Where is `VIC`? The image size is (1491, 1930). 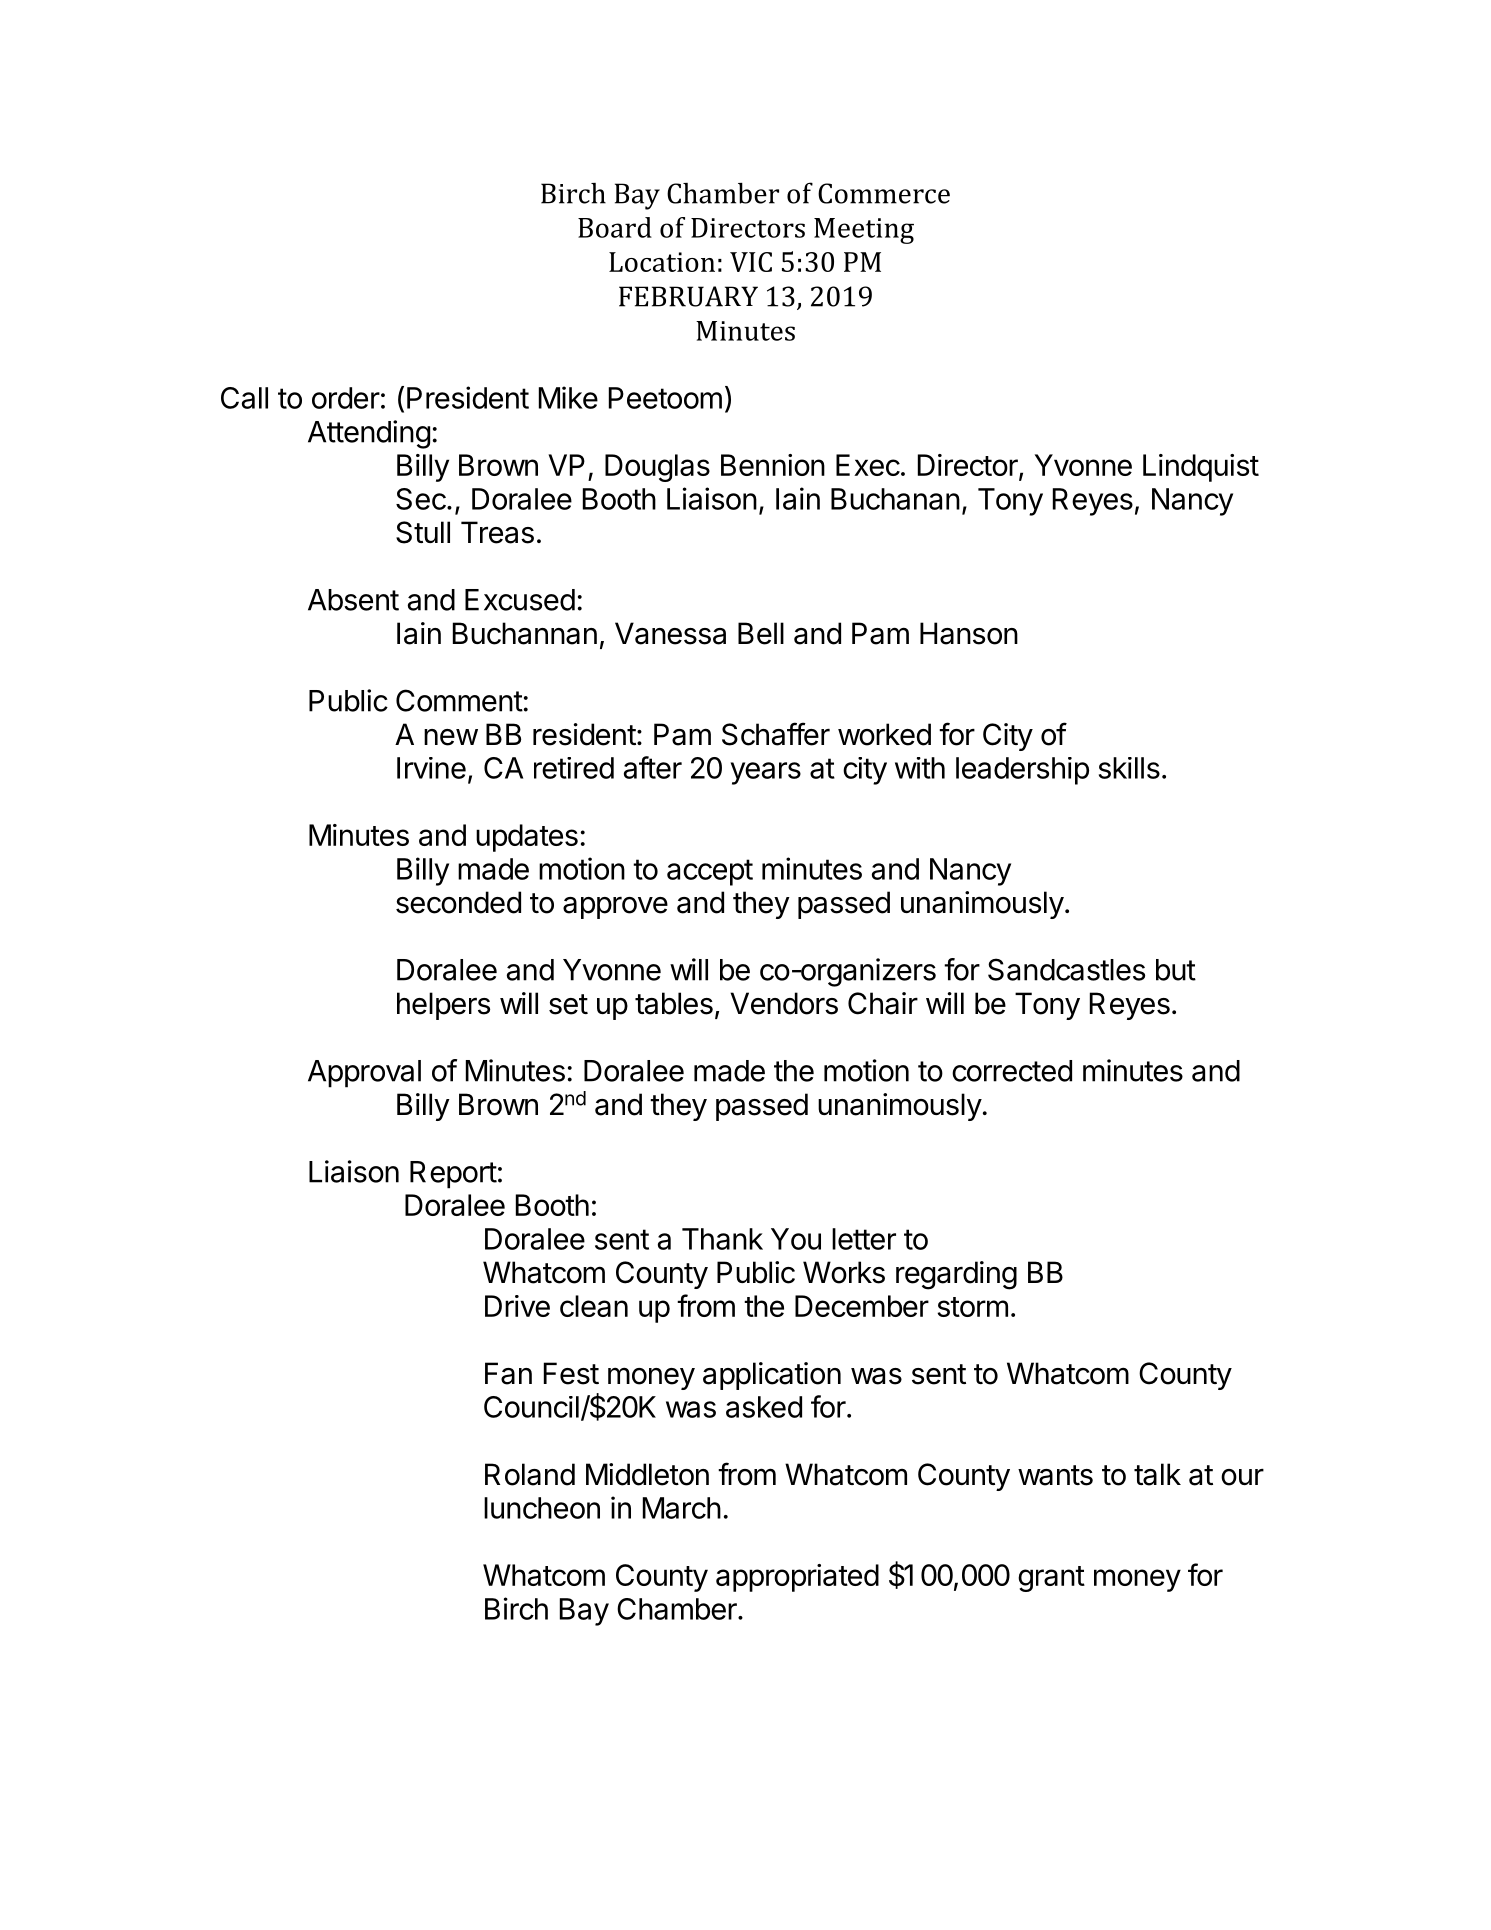
VIC is located at coordinates (751, 262).
